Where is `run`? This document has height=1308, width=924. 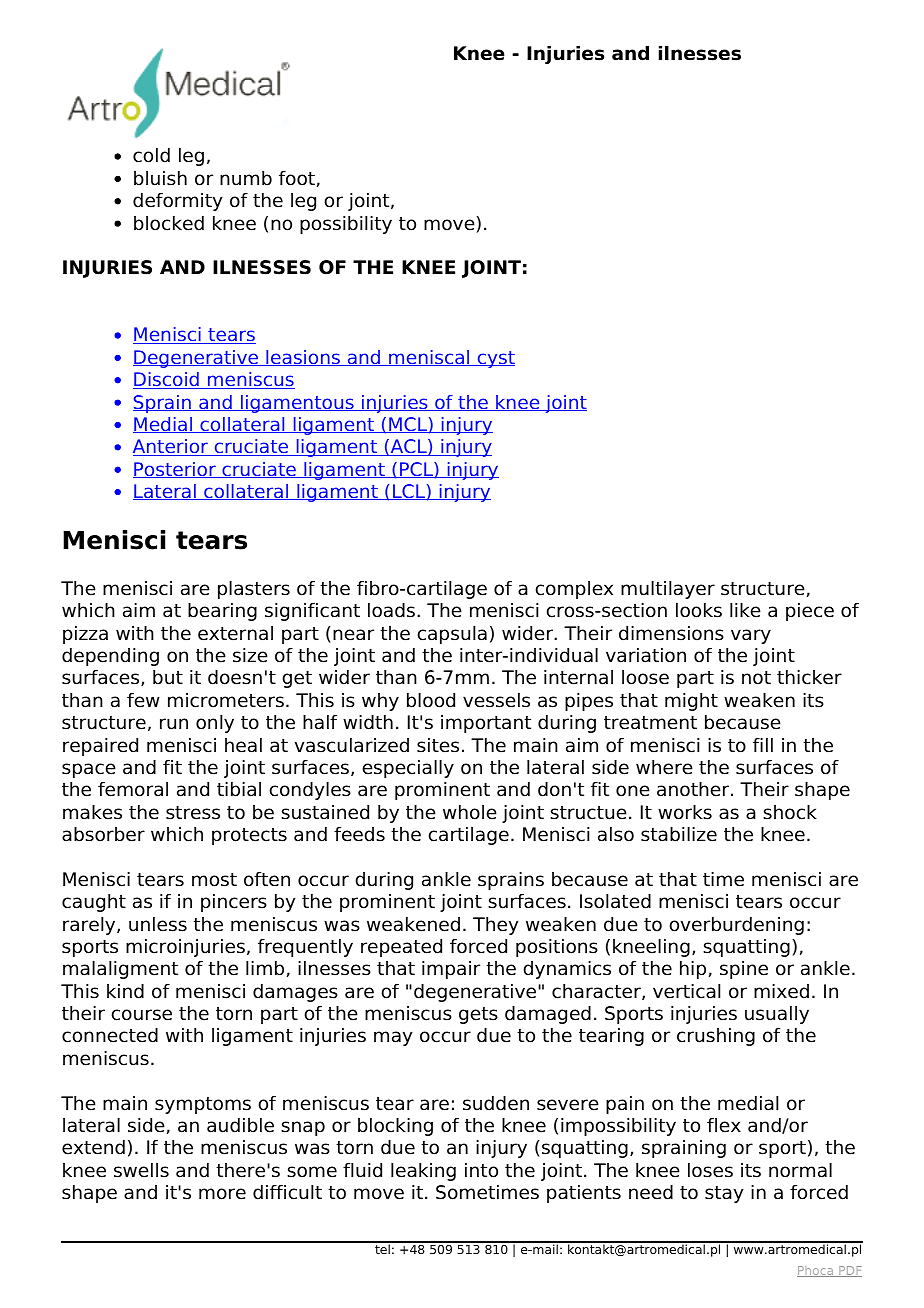 run is located at coordinates (174, 724).
